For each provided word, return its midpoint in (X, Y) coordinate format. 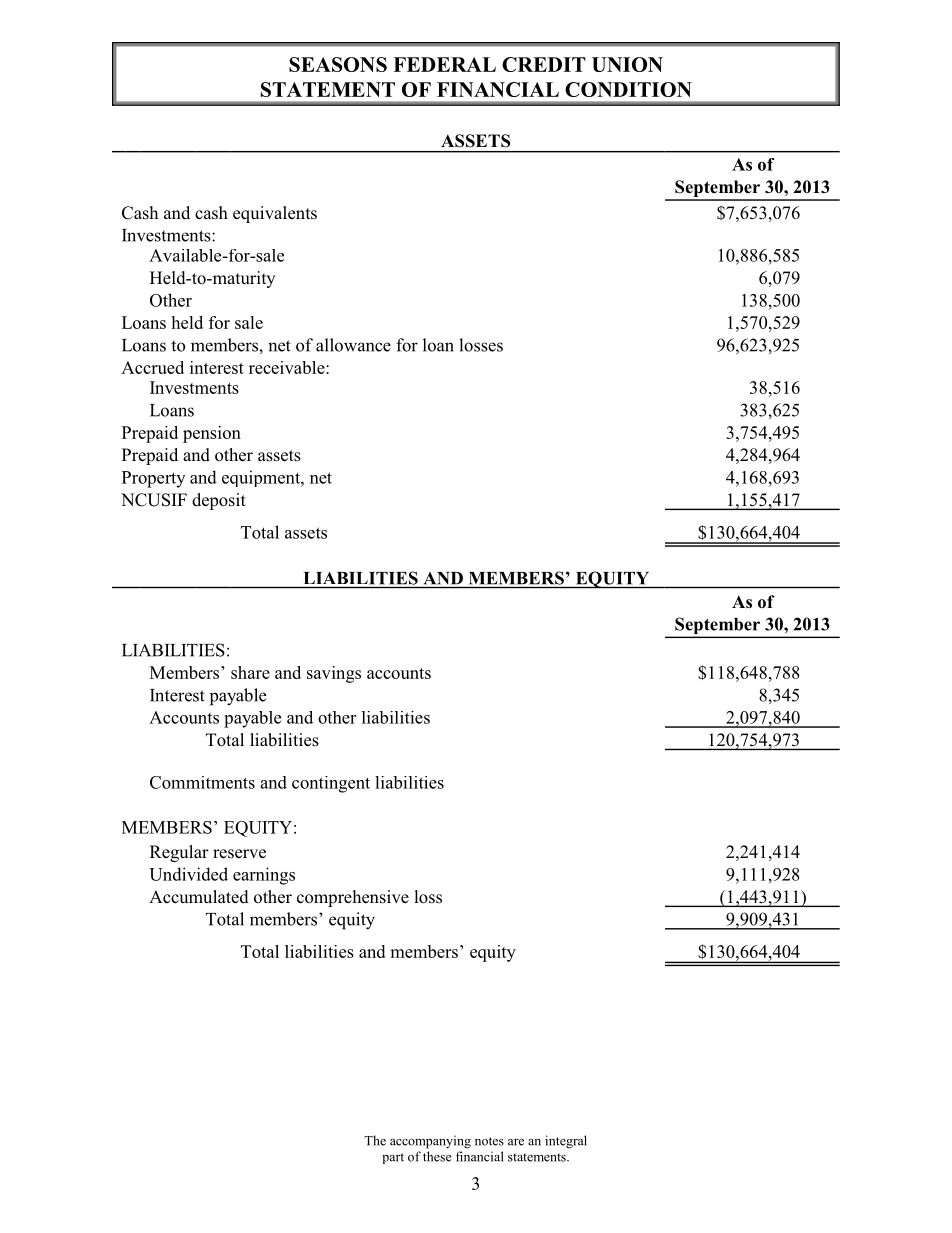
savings (334, 674)
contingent (331, 784)
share (250, 672)
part (393, 1158)
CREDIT (544, 64)
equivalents (275, 214)
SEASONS (338, 64)
